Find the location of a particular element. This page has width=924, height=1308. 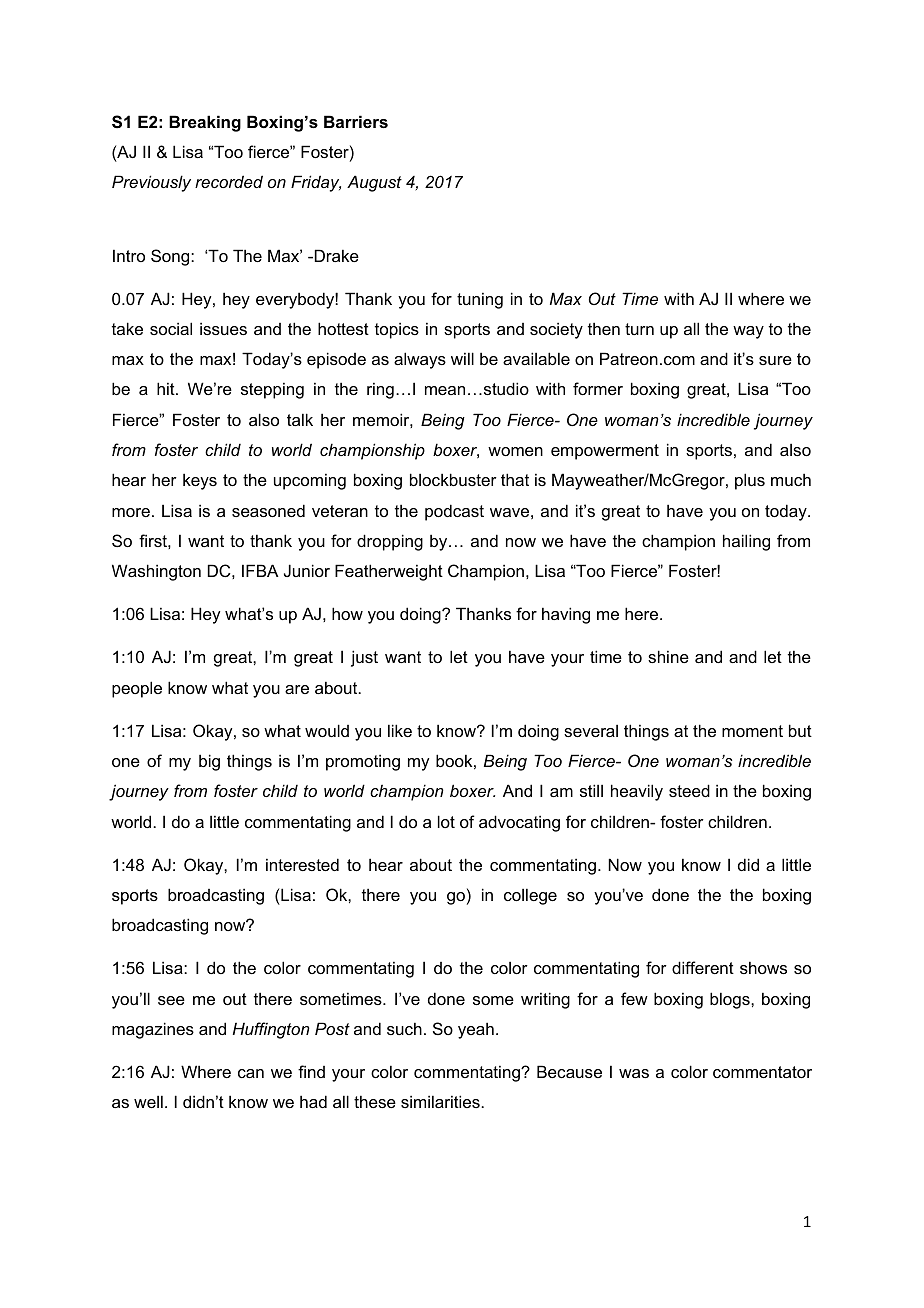

Breaking is located at coordinates (205, 123).
